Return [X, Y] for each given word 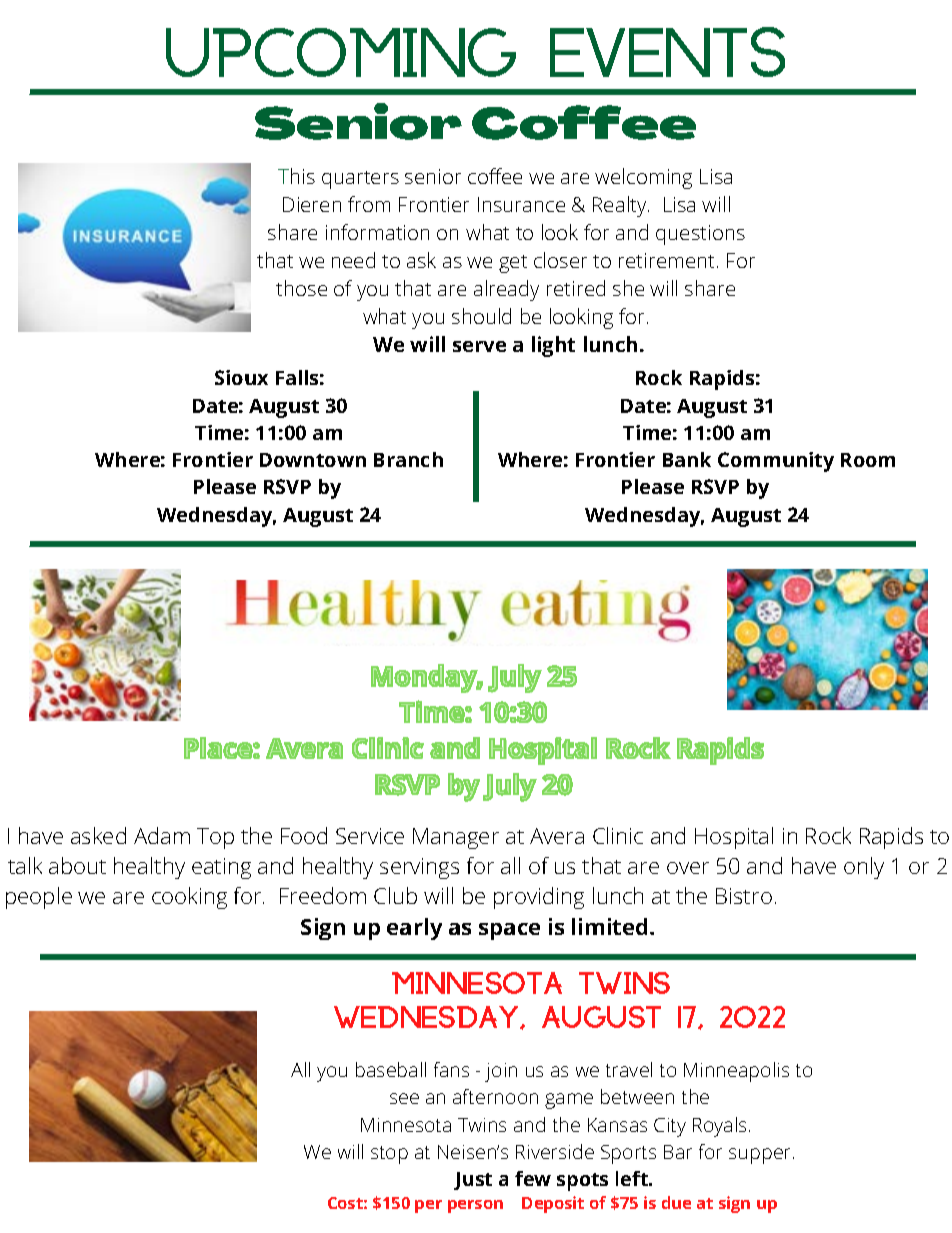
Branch [408, 459]
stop [389, 1155]
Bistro [744, 896]
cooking [189, 898]
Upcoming [341, 52]
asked [98, 835]
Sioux [241, 377]
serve [479, 346]
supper [759, 1156]
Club [395, 895]
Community [776, 462]
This [296, 176]
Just [473, 1181]
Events [667, 52]
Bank [687, 459]
